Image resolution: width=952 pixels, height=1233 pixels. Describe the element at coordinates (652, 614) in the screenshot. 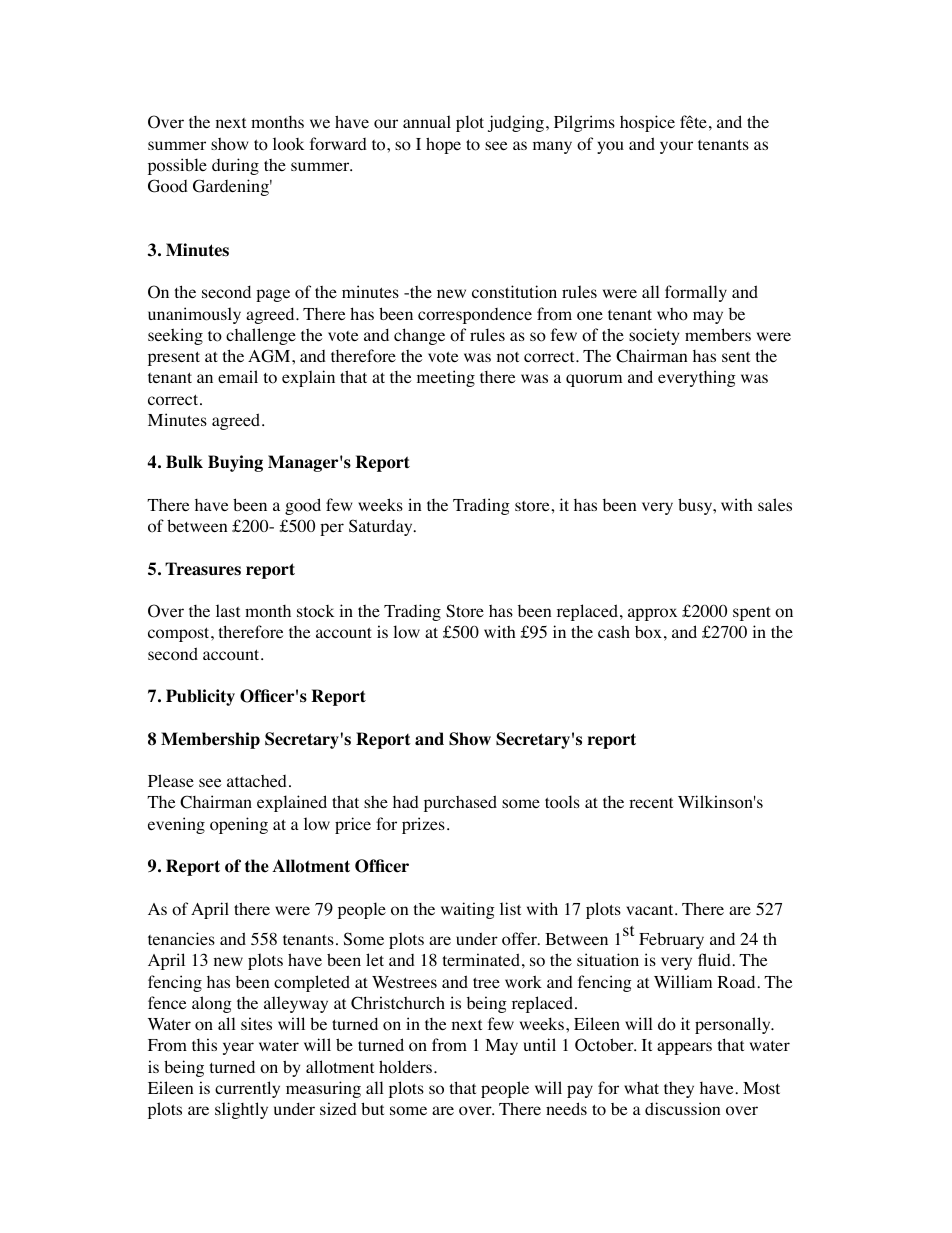

I see `approx` at that location.
